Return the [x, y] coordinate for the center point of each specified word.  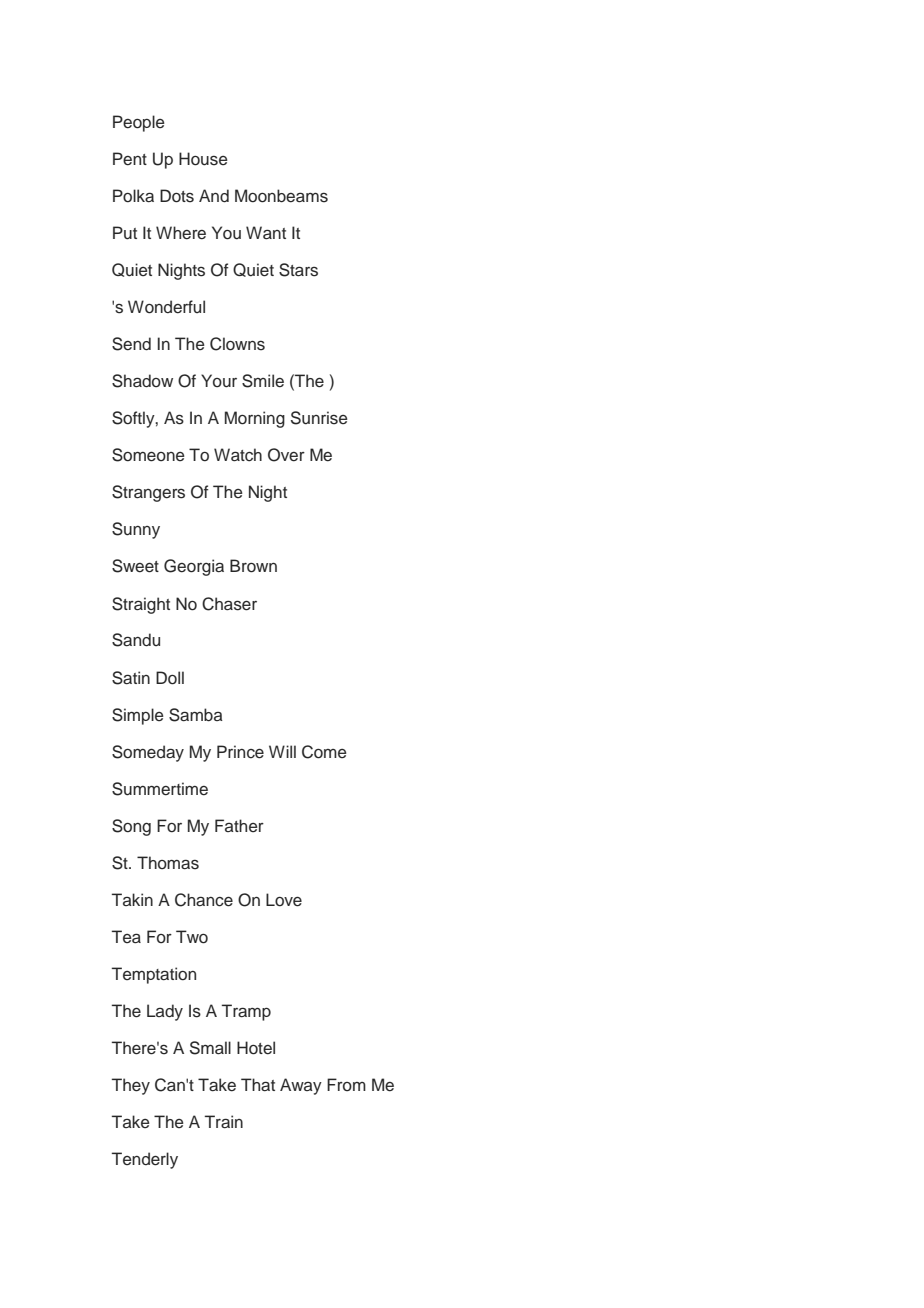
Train [224, 1122]
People [139, 123]
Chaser [229, 604]
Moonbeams [281, 196]
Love [284, 900]
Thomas [168, 863]
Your [219, 381]
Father [239, 825]
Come [324, 752]
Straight [141, 605]
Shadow [142, 381]
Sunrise [319, 418]
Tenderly [145, 1160]
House [203, 159]
